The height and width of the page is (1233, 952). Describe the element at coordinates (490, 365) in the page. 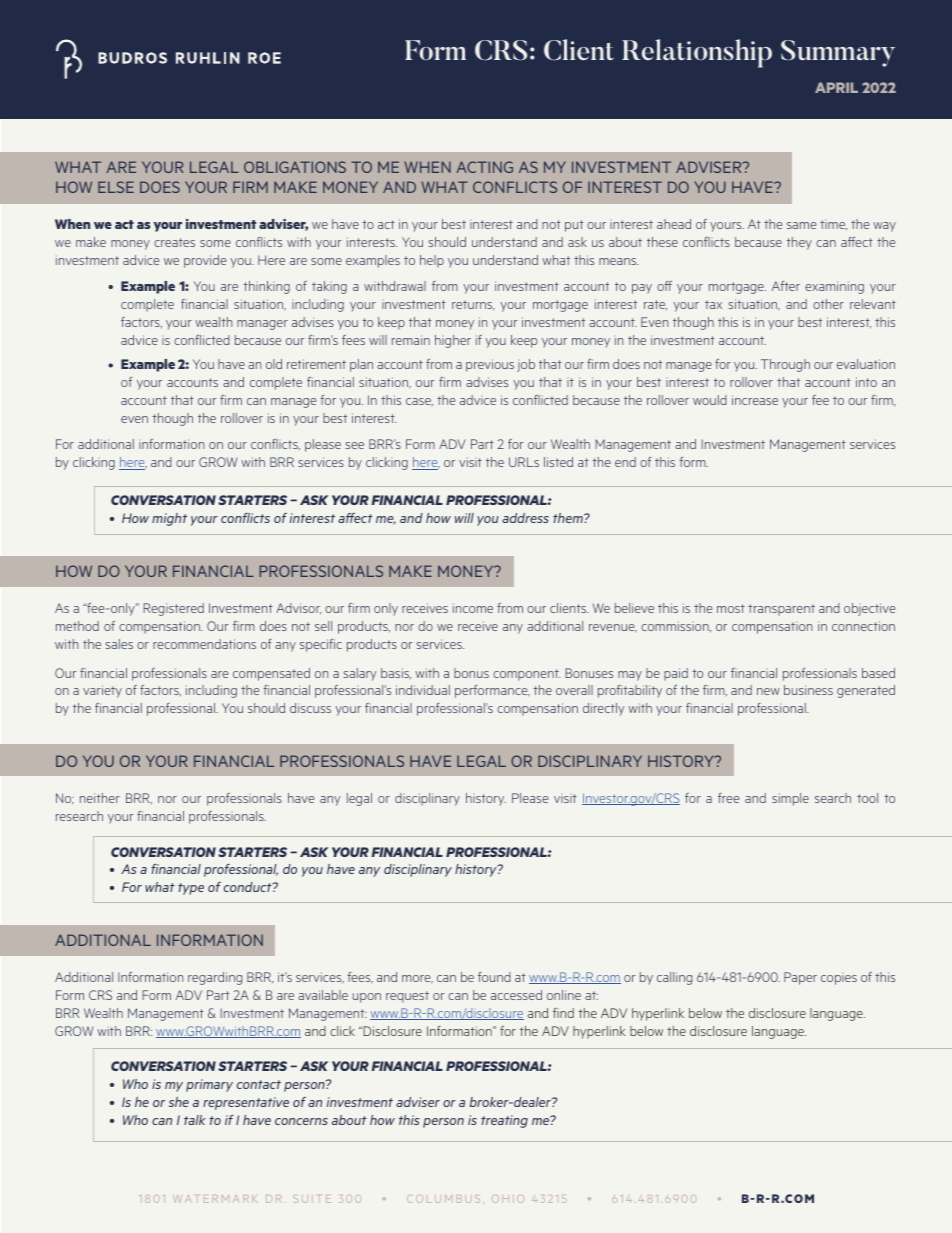

I see `previous` at that location.
